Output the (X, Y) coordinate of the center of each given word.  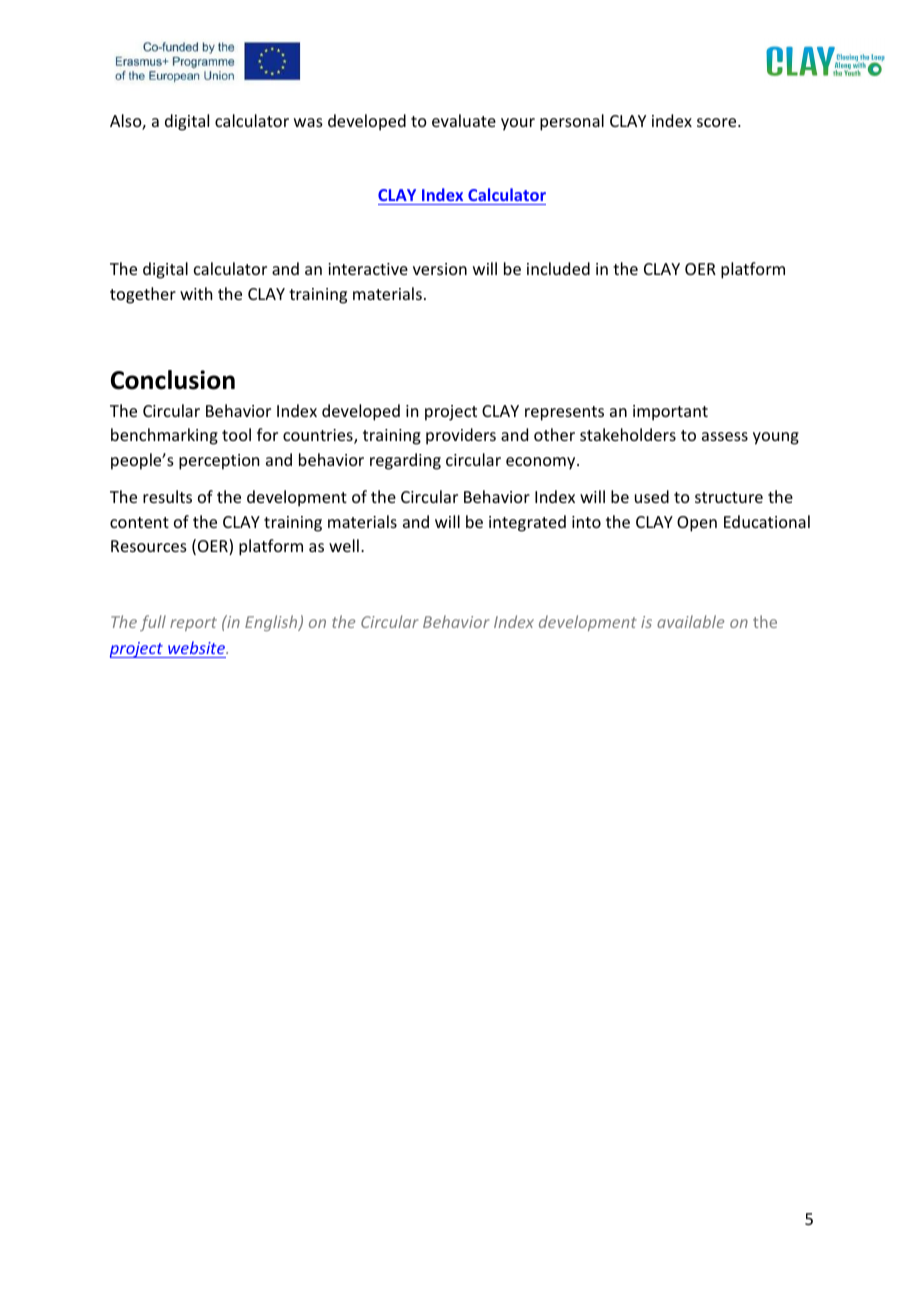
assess (725, 436)
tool (236, 434)
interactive (368, 269)
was (308, 122)
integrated (527, 523)
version (440, 269)
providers (461, 436)
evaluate (464, 120)
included (558, 268)
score (718, 122)
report (193, 624)
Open (697, 524)
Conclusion (173, 380)
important (670, 413)
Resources (149, 546)
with (196, 293)
